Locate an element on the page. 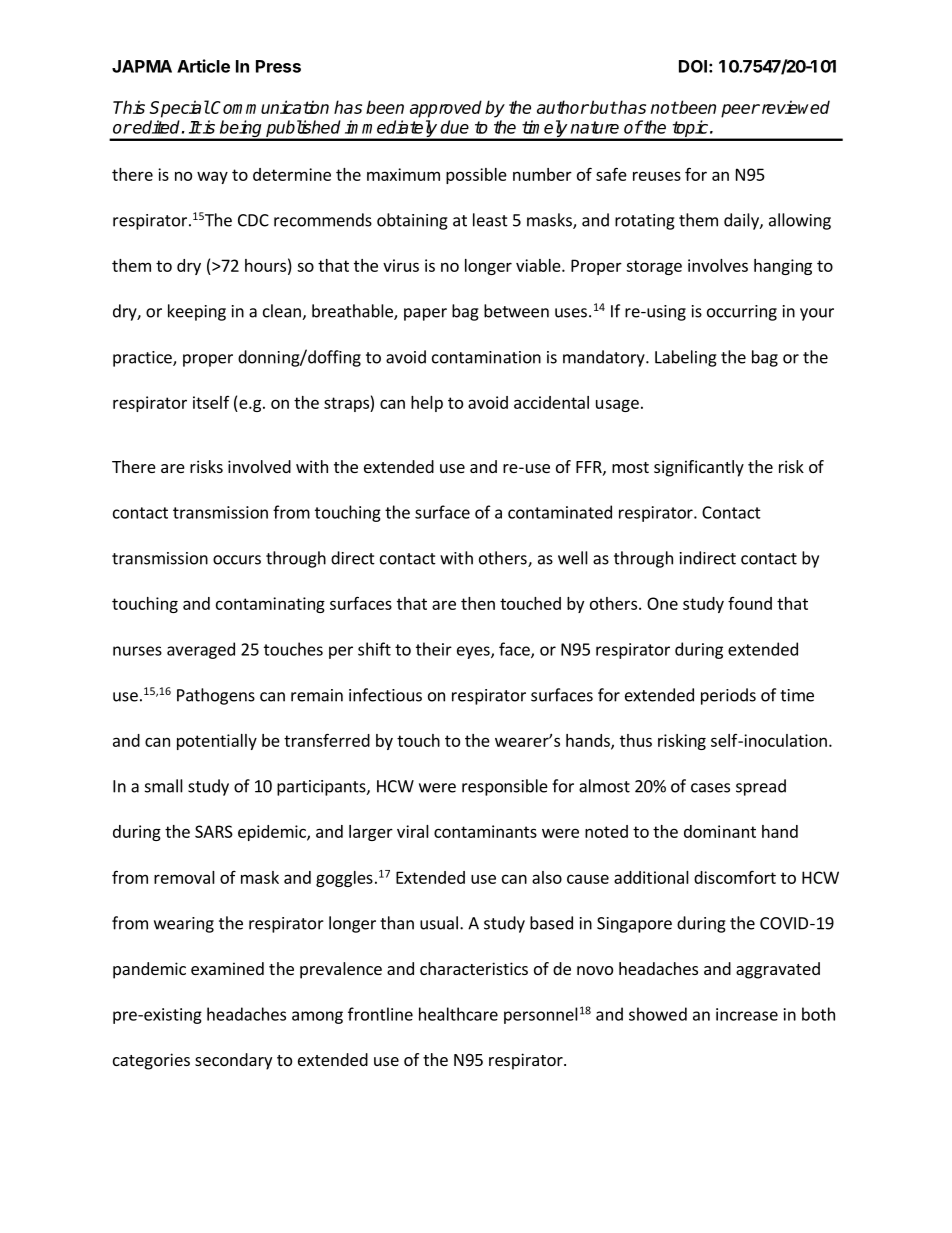 This image has height=1233, width=952. approved is located at coordinates (446, 109).
